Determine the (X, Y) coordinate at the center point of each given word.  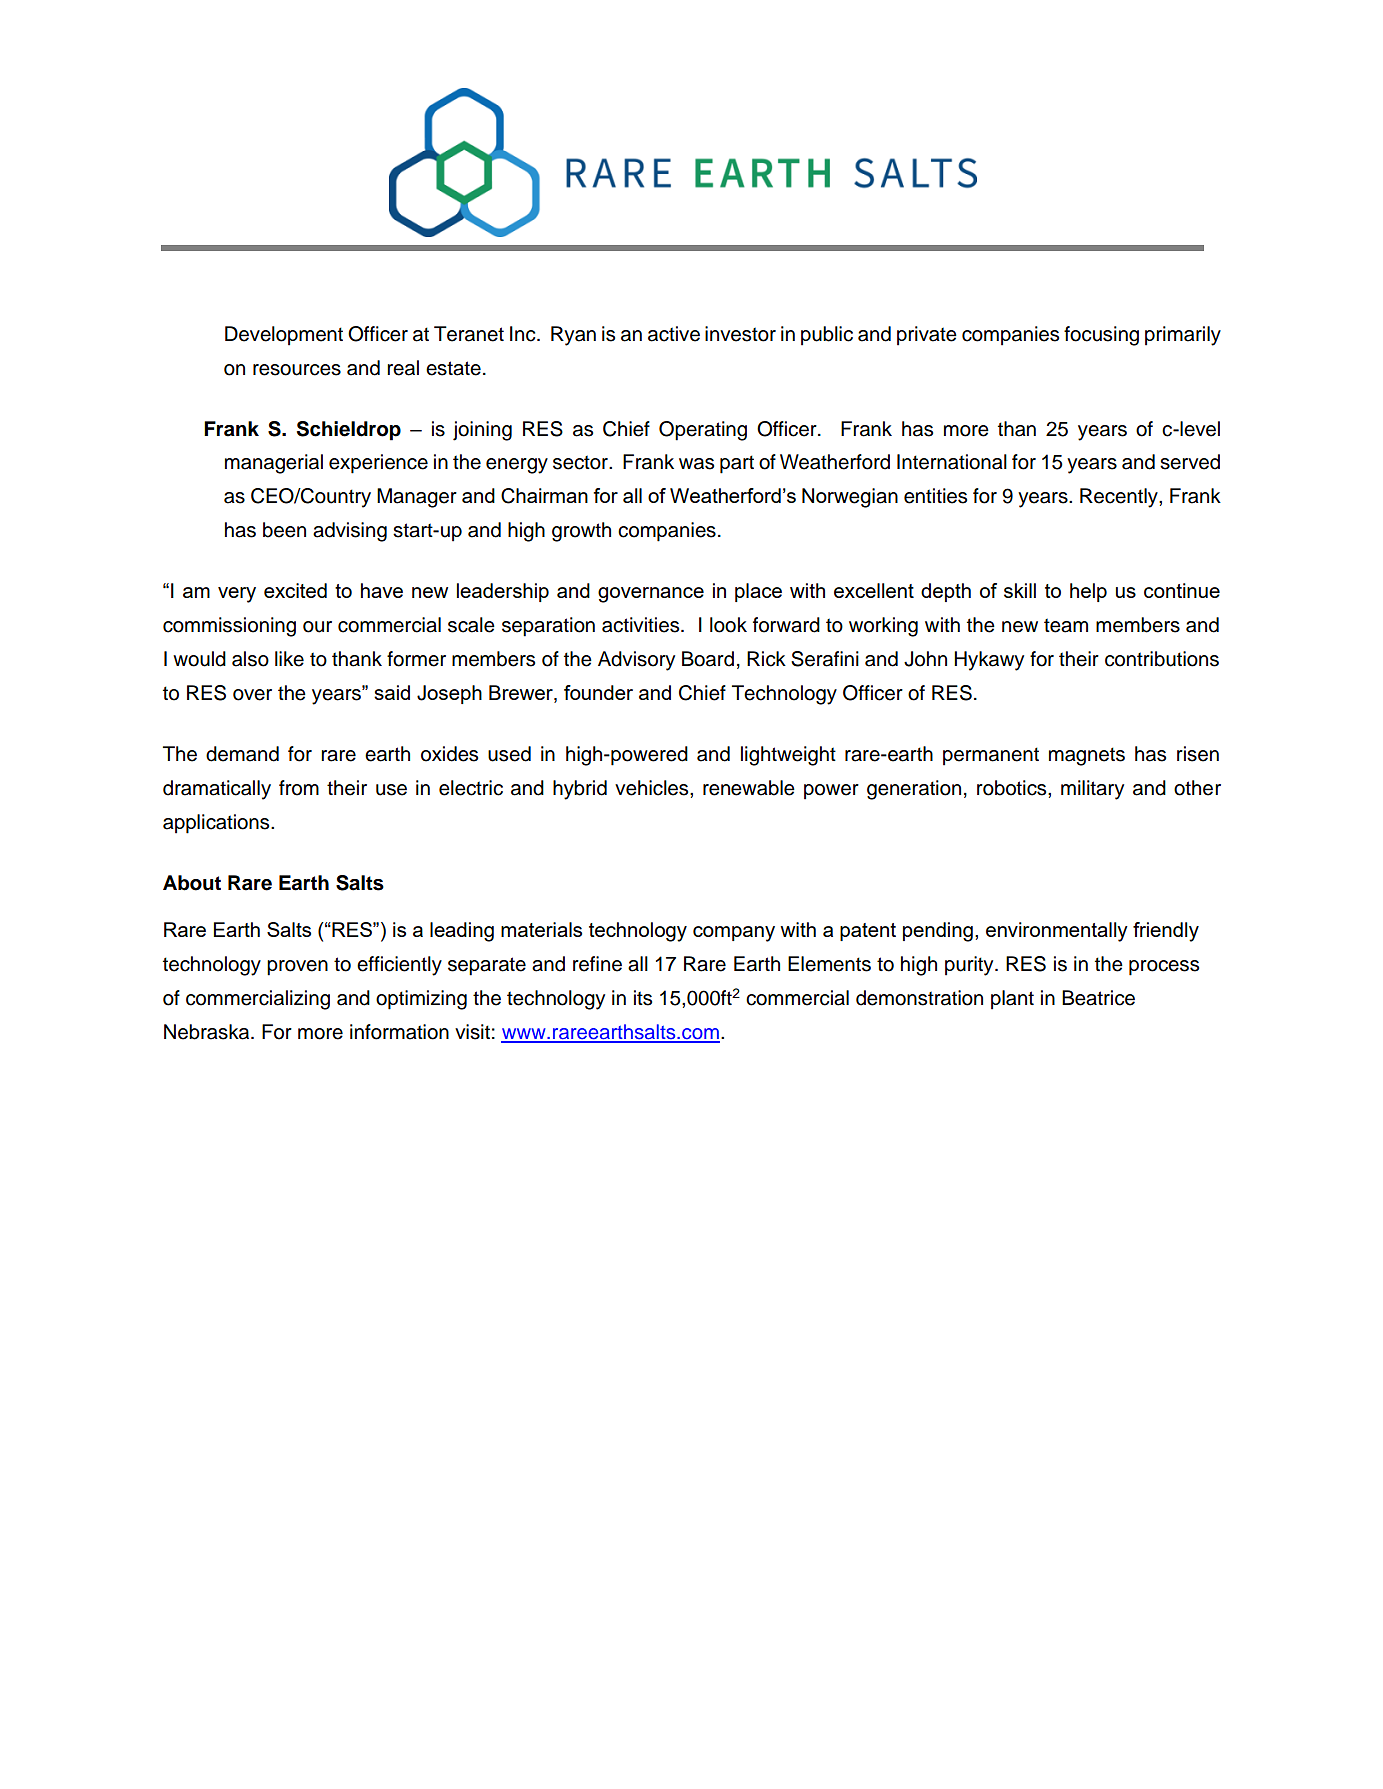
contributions (1162, 659)
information (399, 1032)
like (289, 659)
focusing (1101, 336)
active (674, 334)
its (643, 998)
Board (708, 659)
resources (297, 370)
